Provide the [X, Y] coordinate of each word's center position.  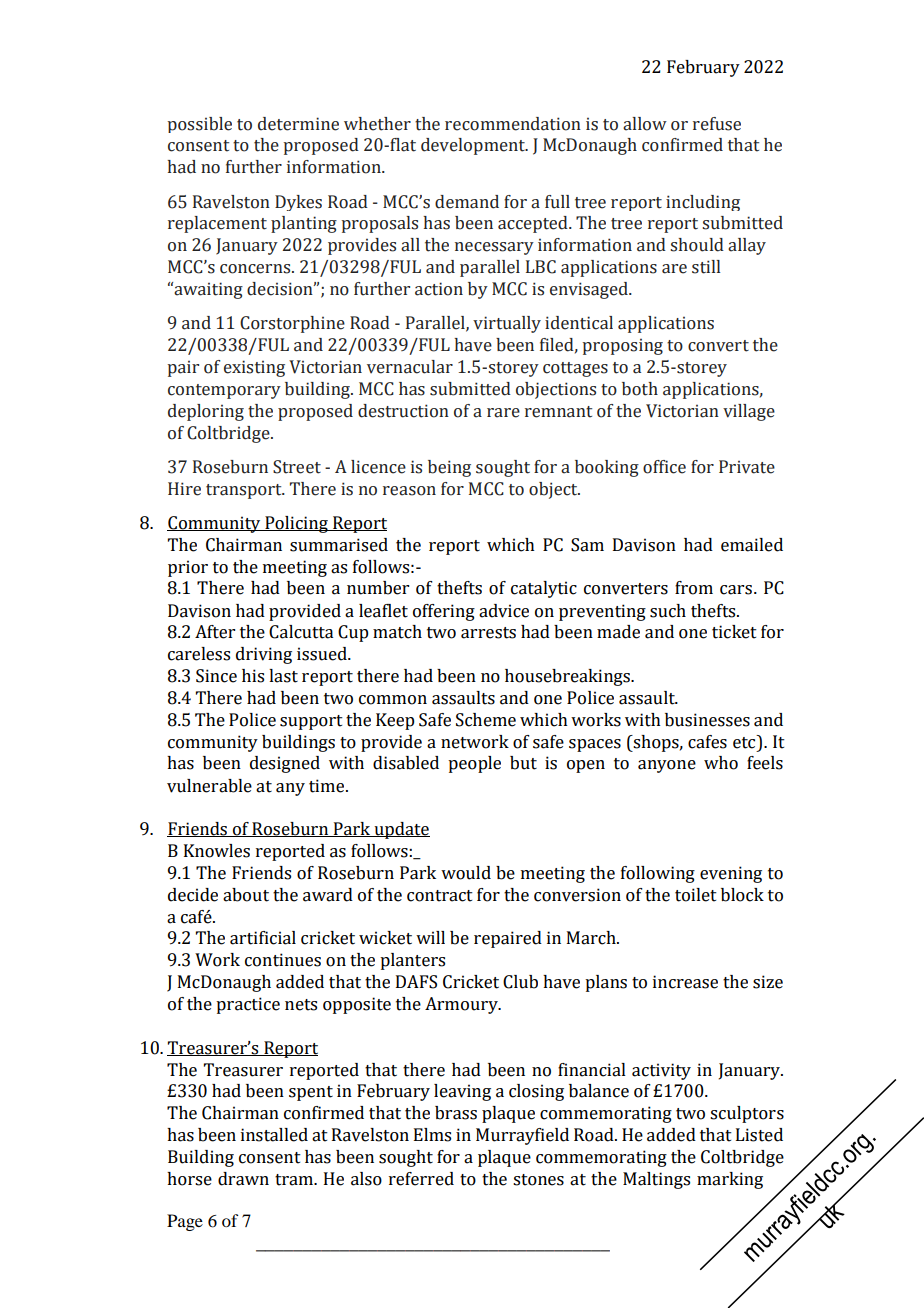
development [474, 146]
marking [730, 1180]
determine [298, 124]
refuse [717, 124]
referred [421, 1179]
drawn [243, 1179]
